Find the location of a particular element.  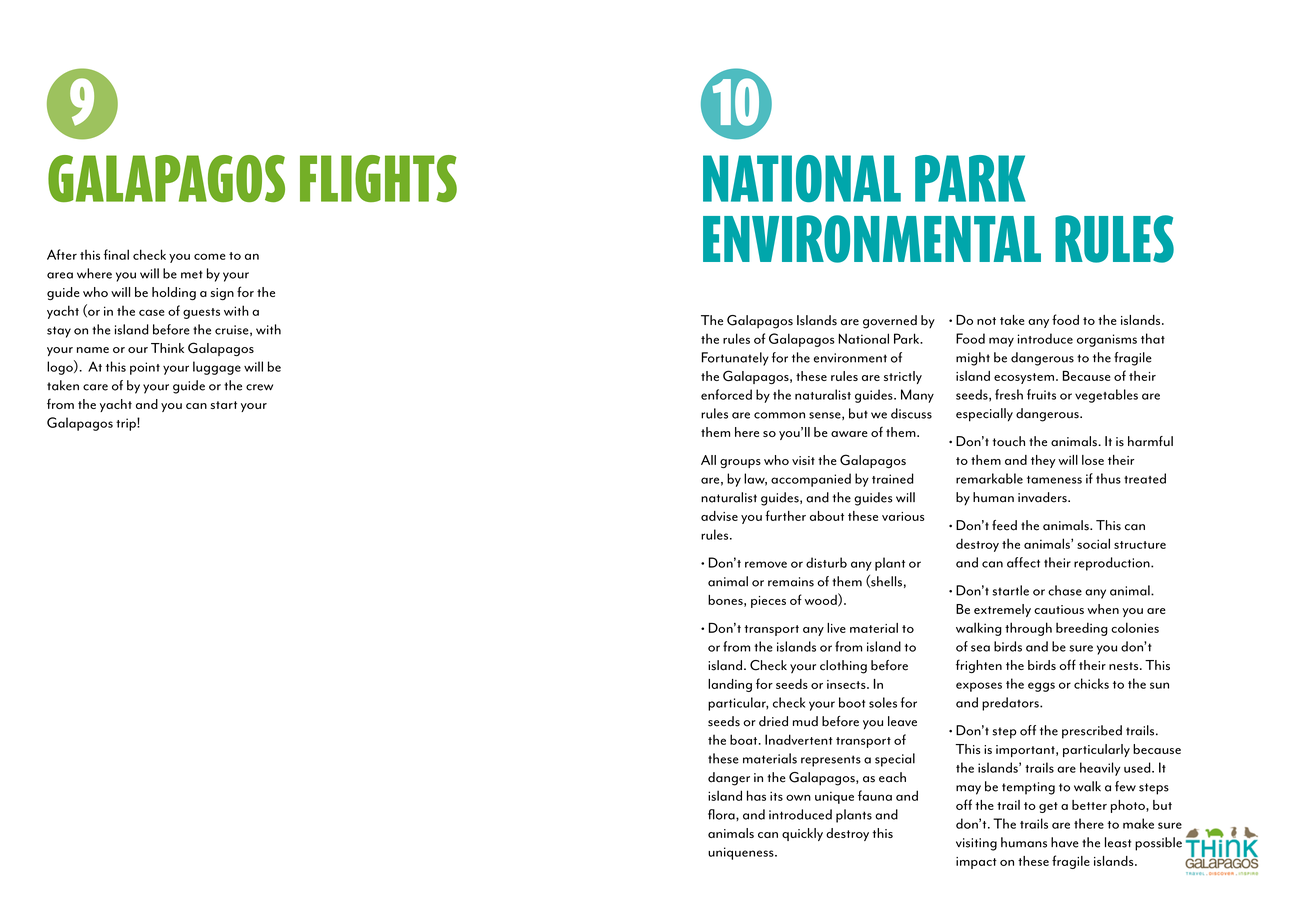

quickly is located at coordinates (802, 834).
